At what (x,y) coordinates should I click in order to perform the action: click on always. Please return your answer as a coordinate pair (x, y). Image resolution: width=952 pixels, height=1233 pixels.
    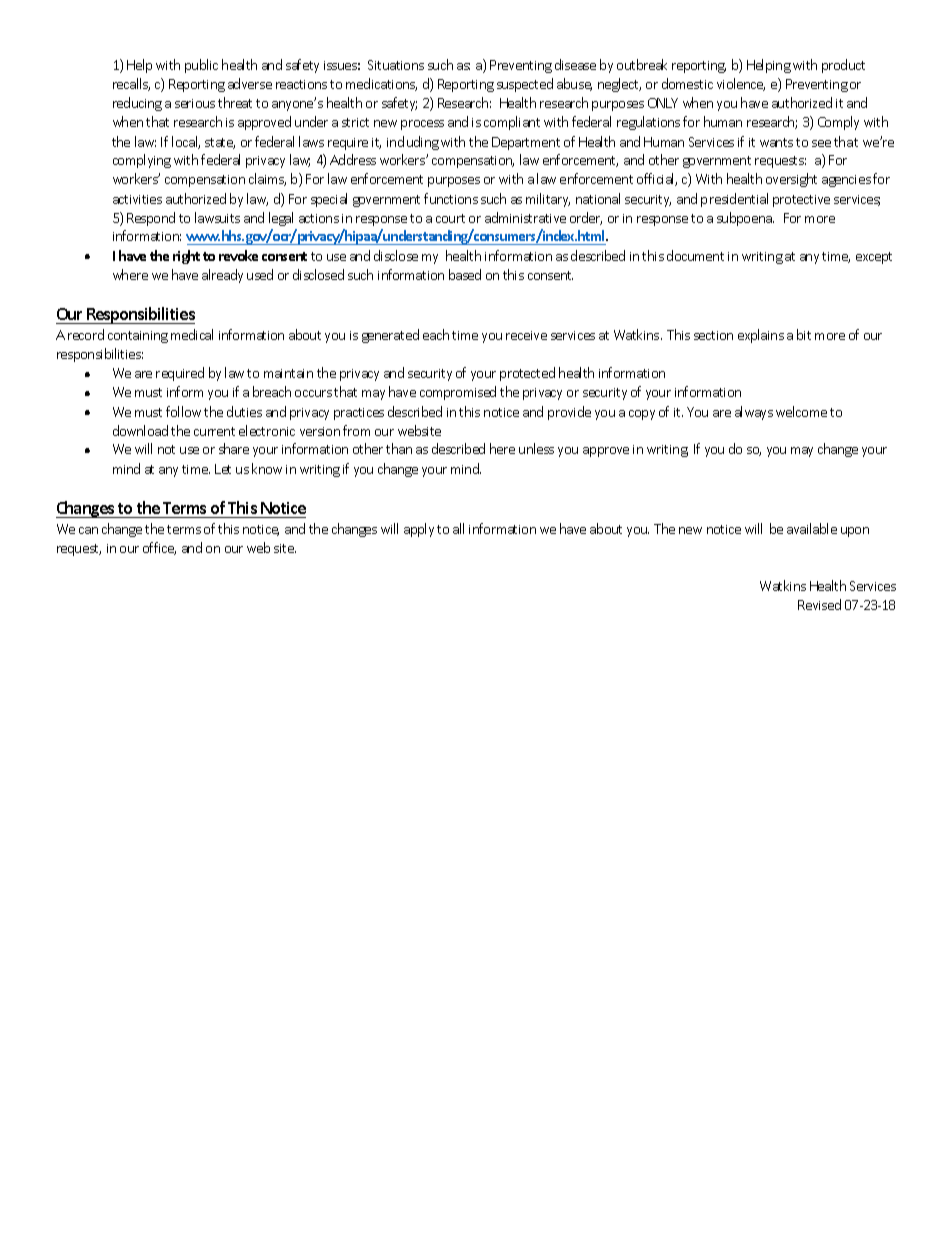
    Looking at the image, I should click on (754, 413).
